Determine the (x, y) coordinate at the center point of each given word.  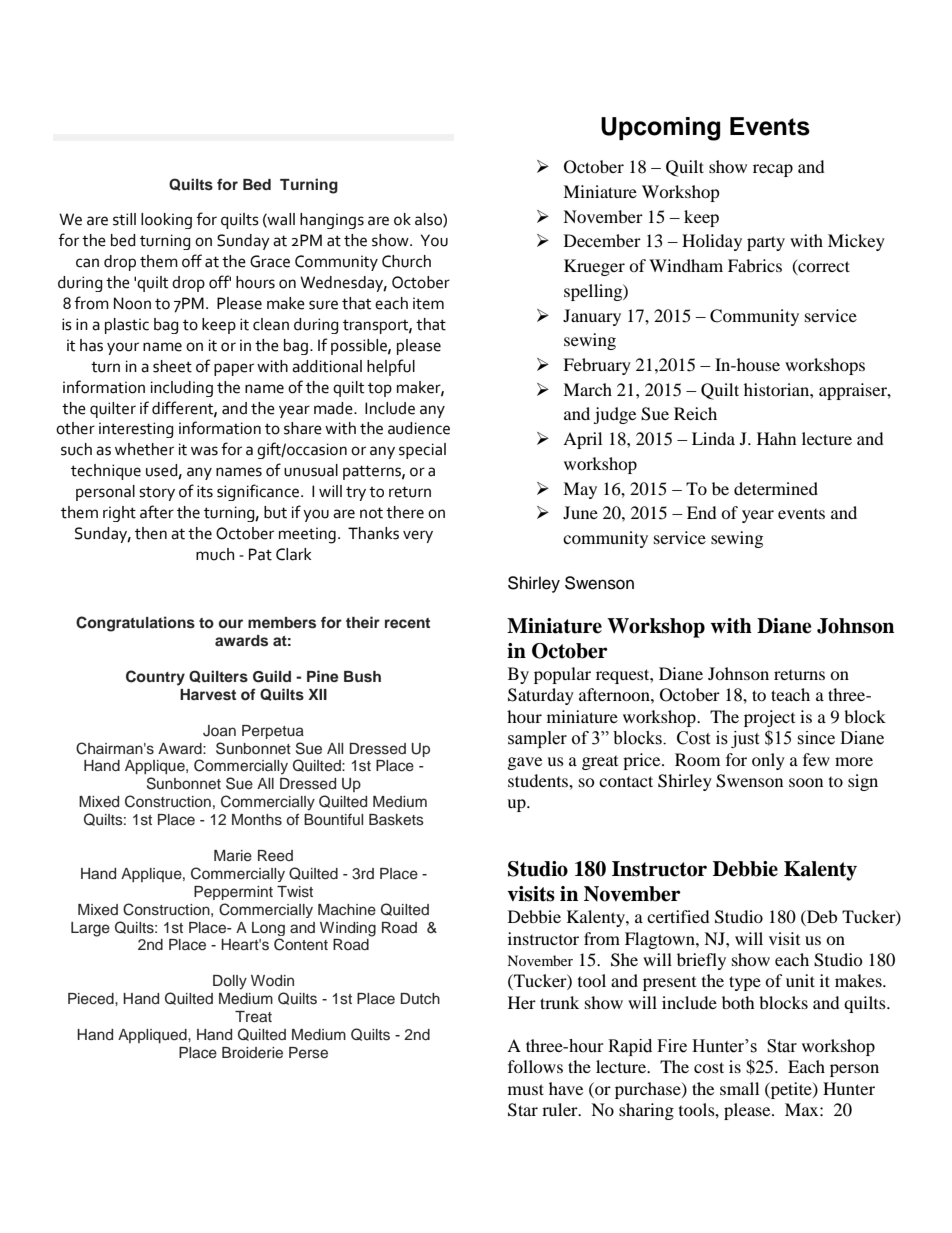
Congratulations (135, 624)
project (769, 718)
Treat (253, 1017)
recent (407, 623)
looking (166, 221)
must (526, 1089)
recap (773, 170)
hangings (332, 221)
